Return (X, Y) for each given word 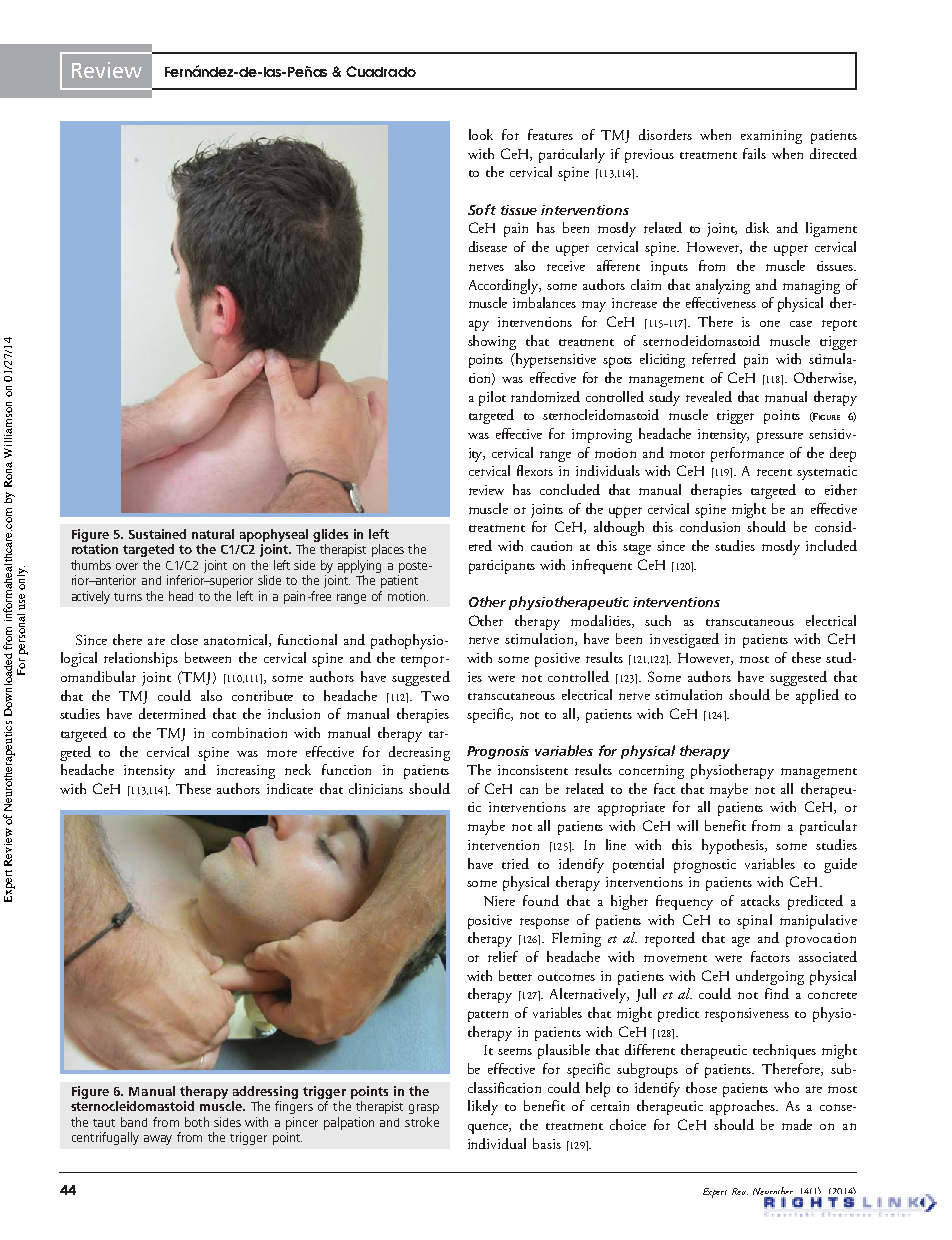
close (184, 639)
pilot (492, 398)
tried (515, 863)
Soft (482, 209)
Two (435, 696)
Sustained (157, 534)
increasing (246, 772)
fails (754, 153)
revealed (709, 396)
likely (483, 1107)
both (197, 1122)
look (481, 134)
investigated (684, 640)
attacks (760, 900)
